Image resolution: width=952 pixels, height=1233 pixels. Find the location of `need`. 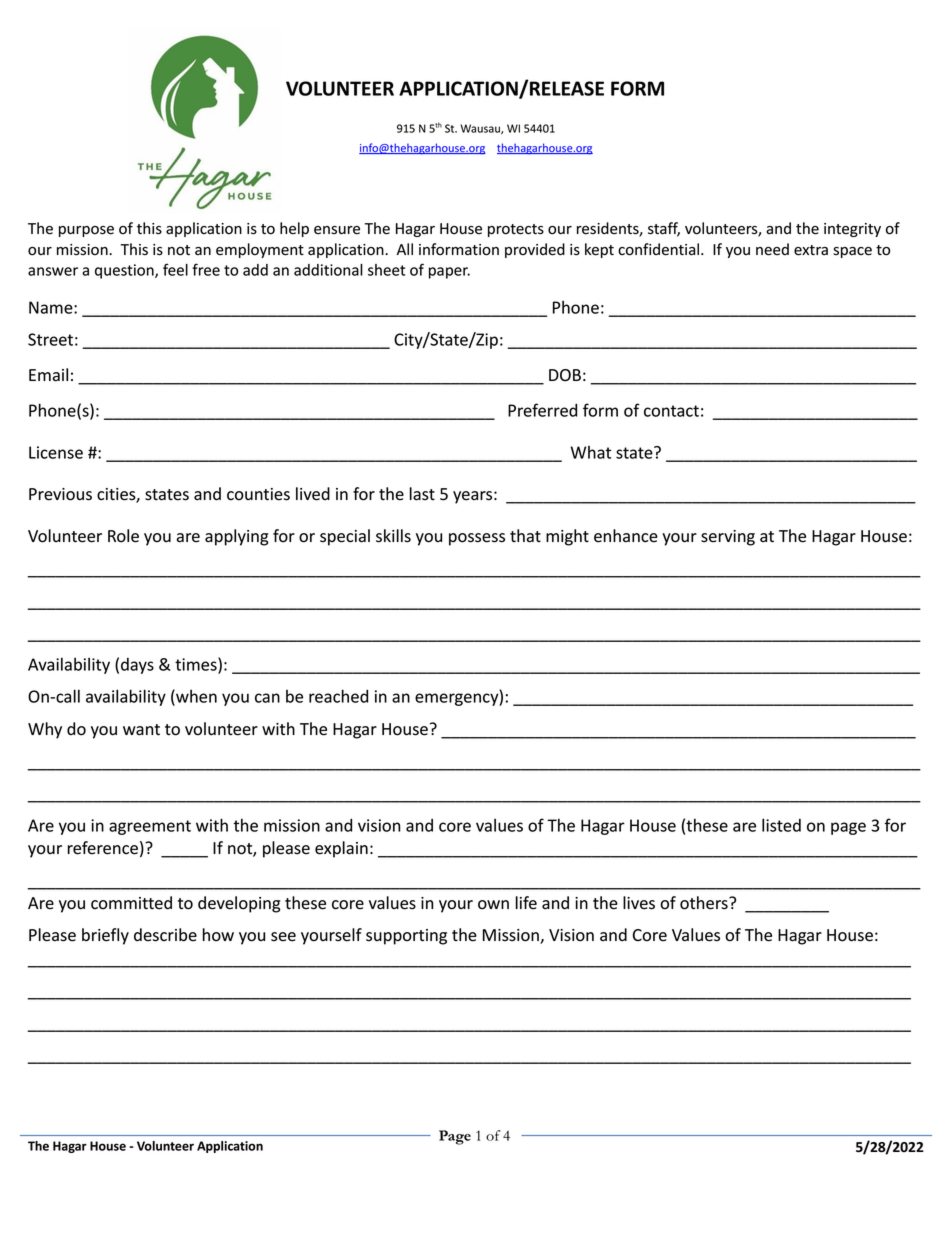

need is located at coordinates (772, 249).
